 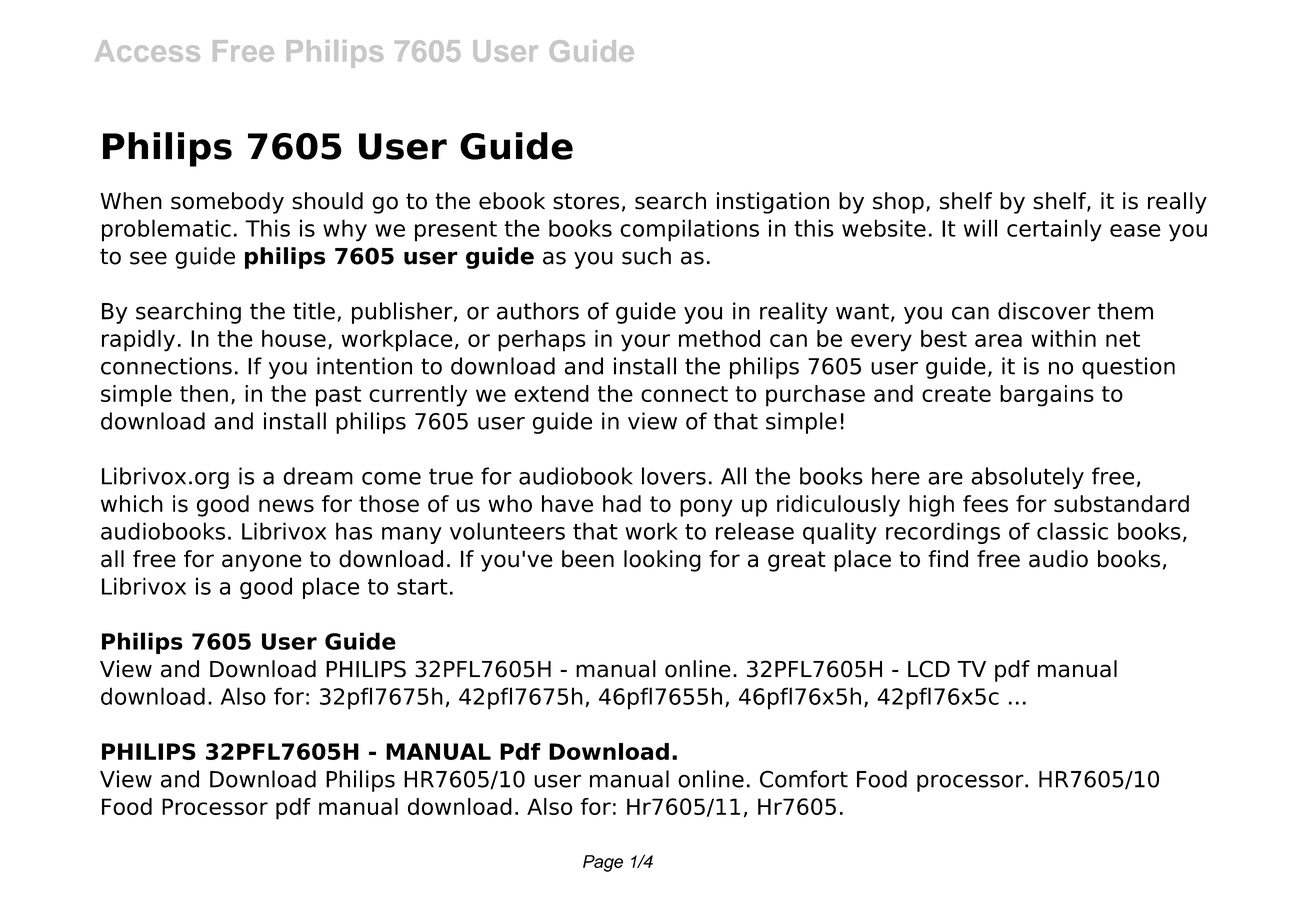 What do you see at coordinates (1177, 203) in the image?
I see `really` at bounding box center [1177, 203].
